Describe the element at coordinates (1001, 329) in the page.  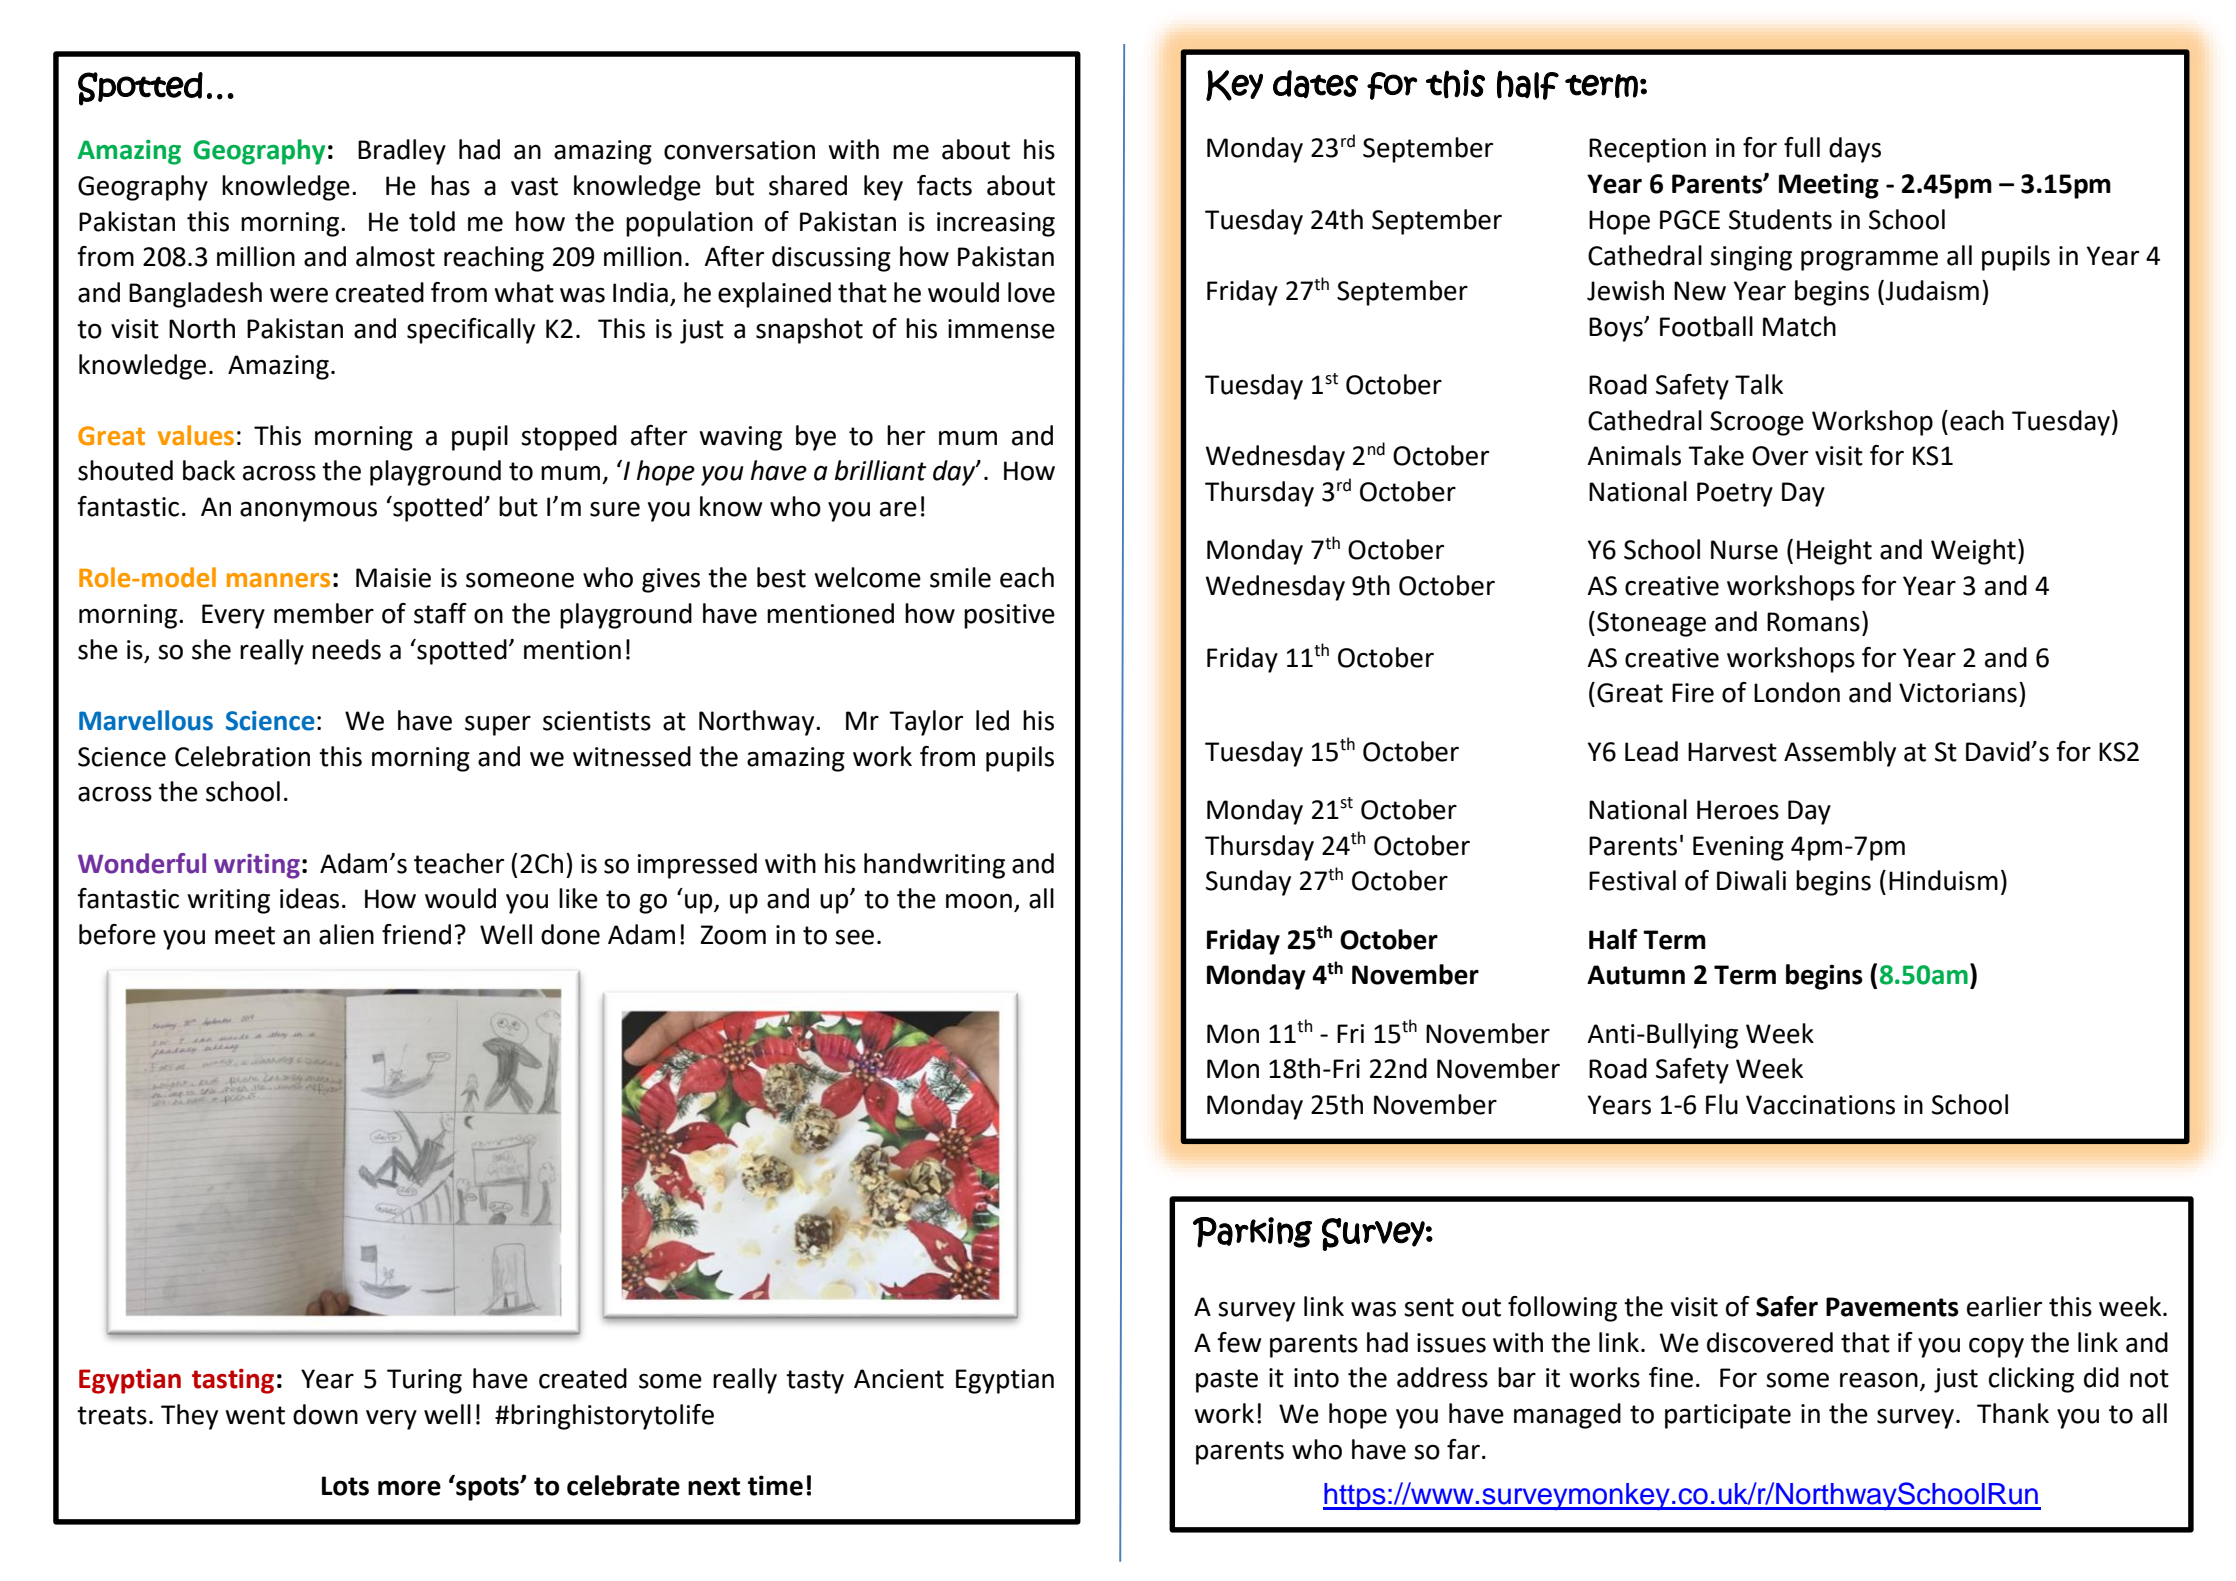
I see `immense` at that location.
